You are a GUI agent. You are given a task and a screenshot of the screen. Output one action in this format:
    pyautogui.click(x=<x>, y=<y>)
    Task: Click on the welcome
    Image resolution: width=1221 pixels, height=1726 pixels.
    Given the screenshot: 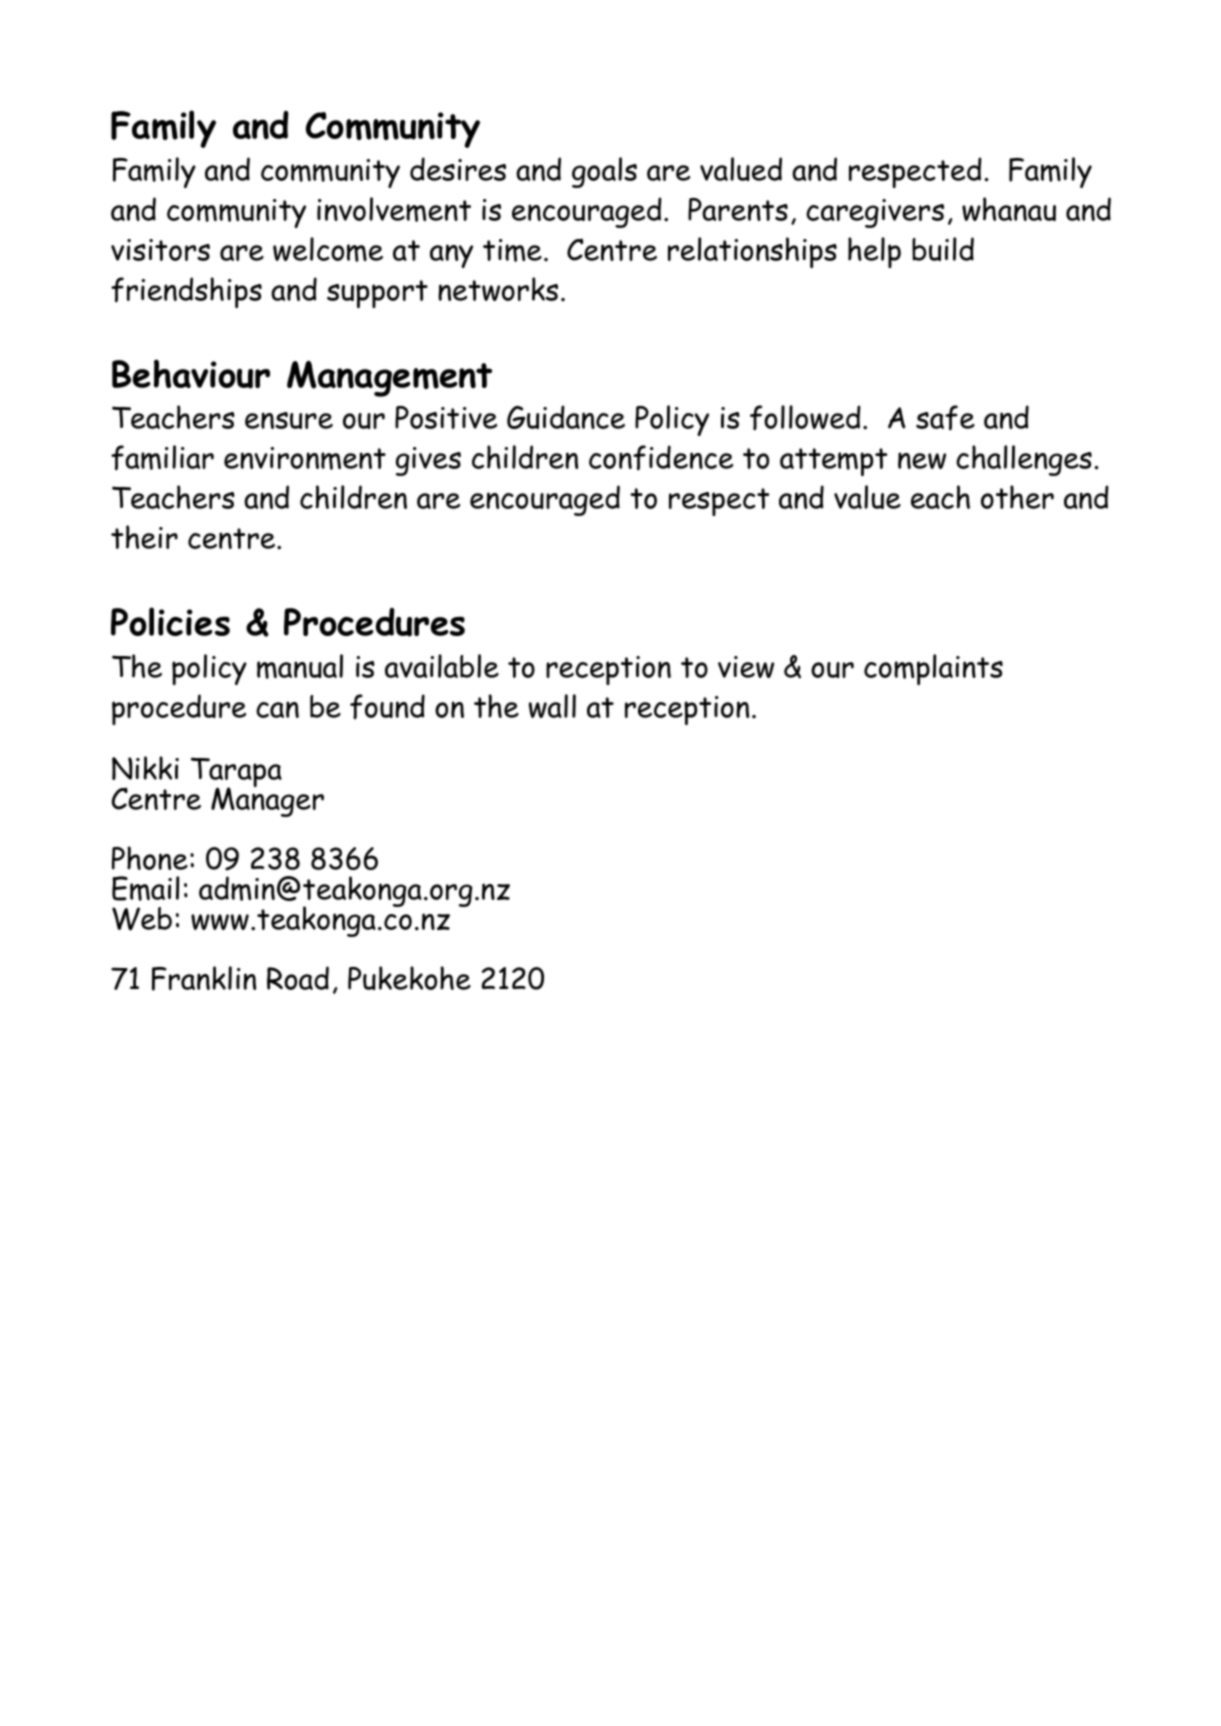 What is the action you would take?
    pyautogui.click(x=328, y=249)
